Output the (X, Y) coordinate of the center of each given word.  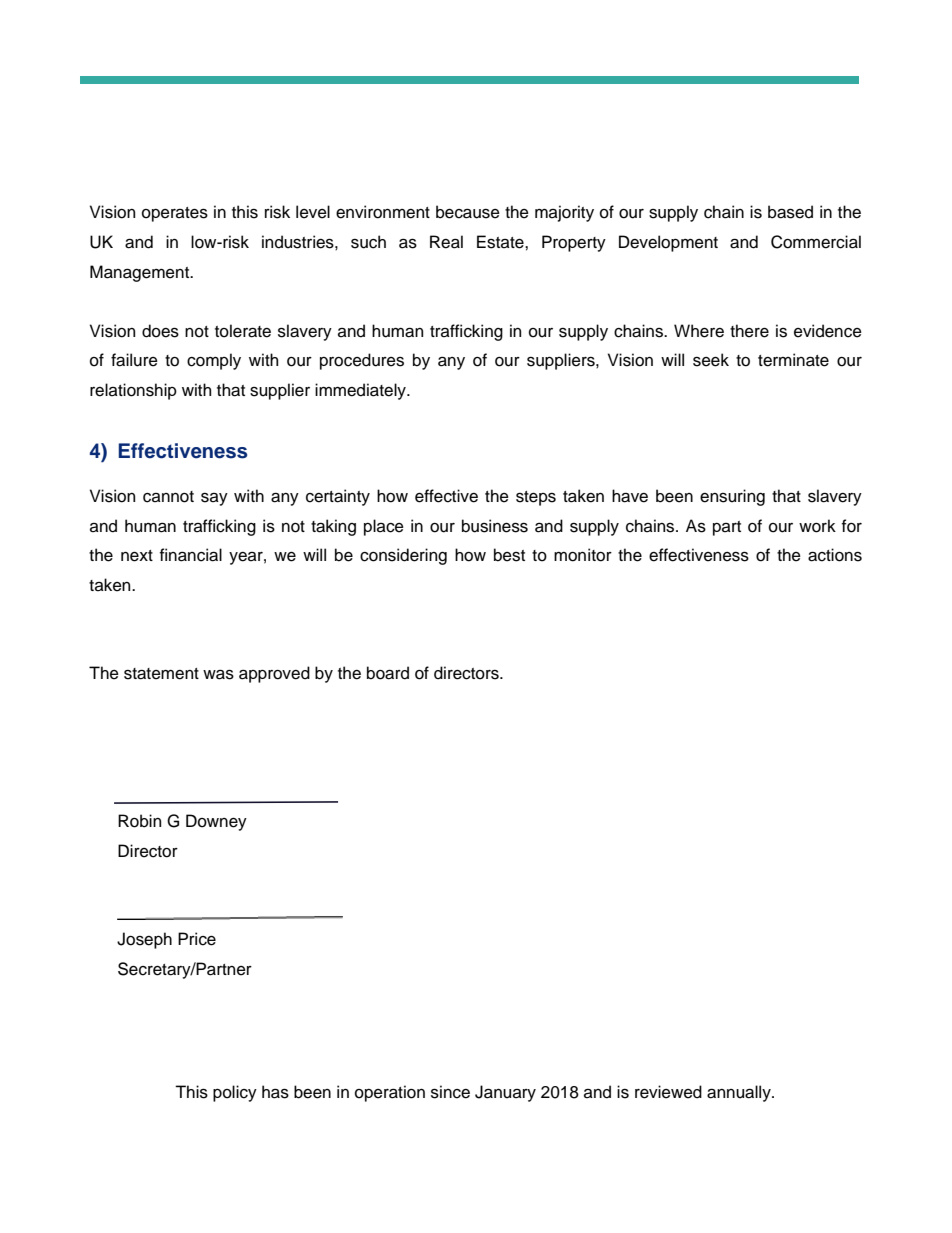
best (509, 555)
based (790, 212)
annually (740, 1093)
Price (197, 939)
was (218, 674)
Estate (501, 242)
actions (835, 555)
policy (235, 1093)
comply (214, 361)
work (817, 526)
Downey (216, 822)
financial (191, 555)
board (388, 673)
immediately (361, 391)
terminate (793, 360)
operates (175, 214)
